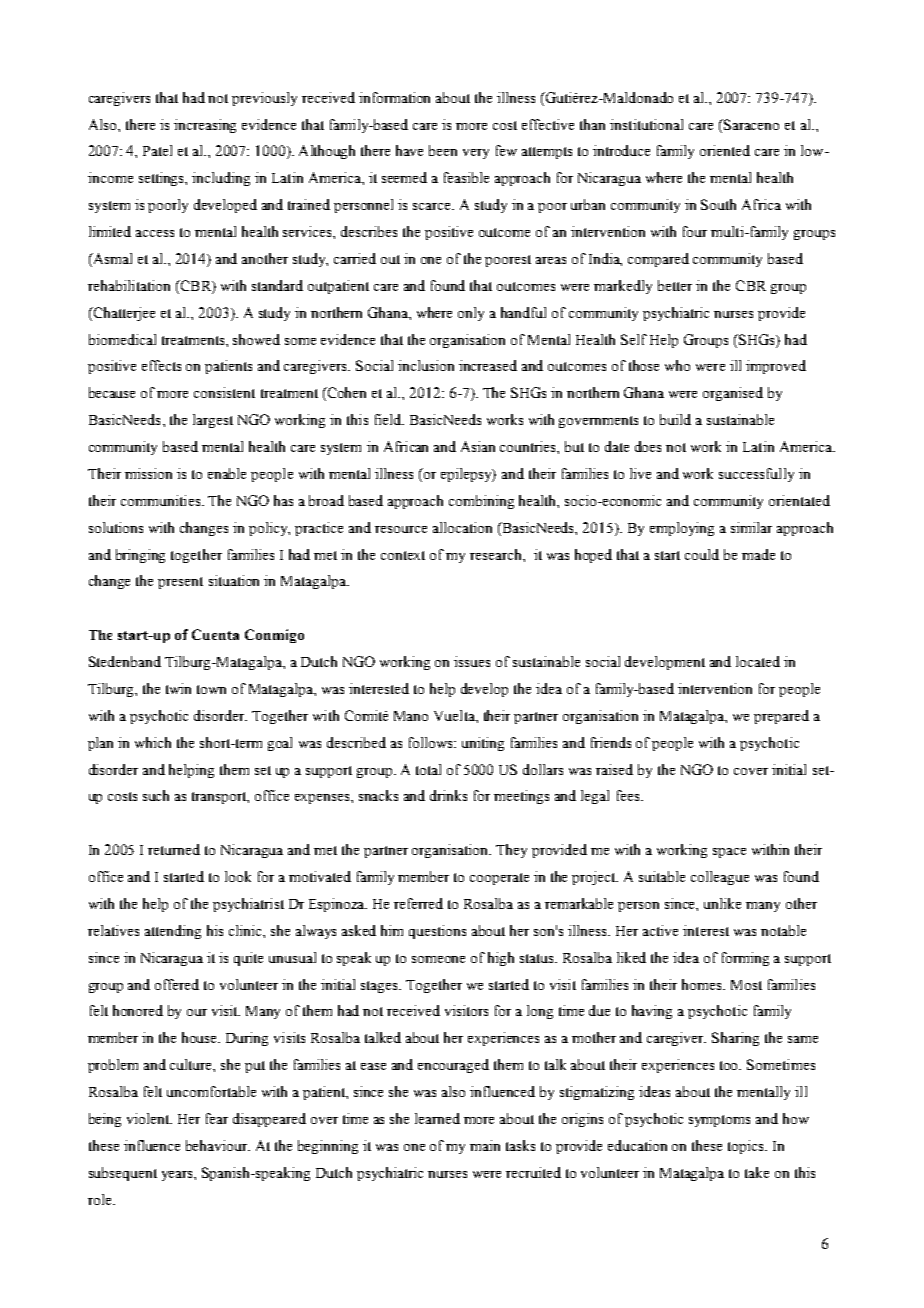 The width and height of the document is (924, 1308). What do you see at coordinates (747, 1147) in the document?
I see `topics` at bounding box center [747, 1147].
